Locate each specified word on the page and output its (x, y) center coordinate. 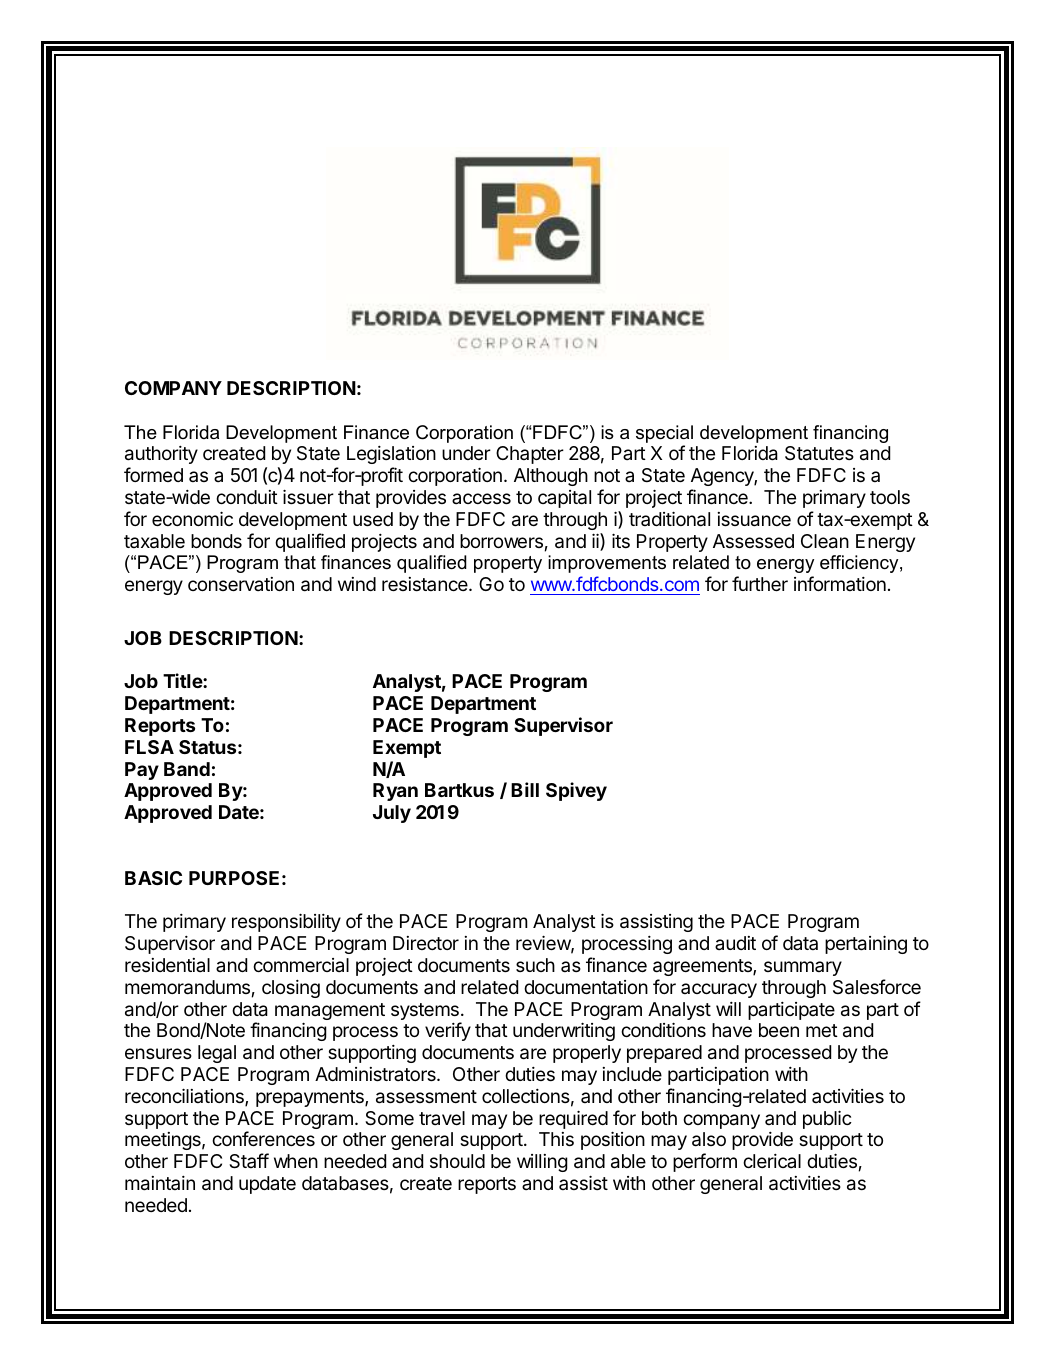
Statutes (819, 453)
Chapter (530, 455)
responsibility (286, 922)
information (840, 583)
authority (161, 455)
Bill (525, 789)
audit (735, 943)
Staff (249, 1161)
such (535, 965)
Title (183, 680)
